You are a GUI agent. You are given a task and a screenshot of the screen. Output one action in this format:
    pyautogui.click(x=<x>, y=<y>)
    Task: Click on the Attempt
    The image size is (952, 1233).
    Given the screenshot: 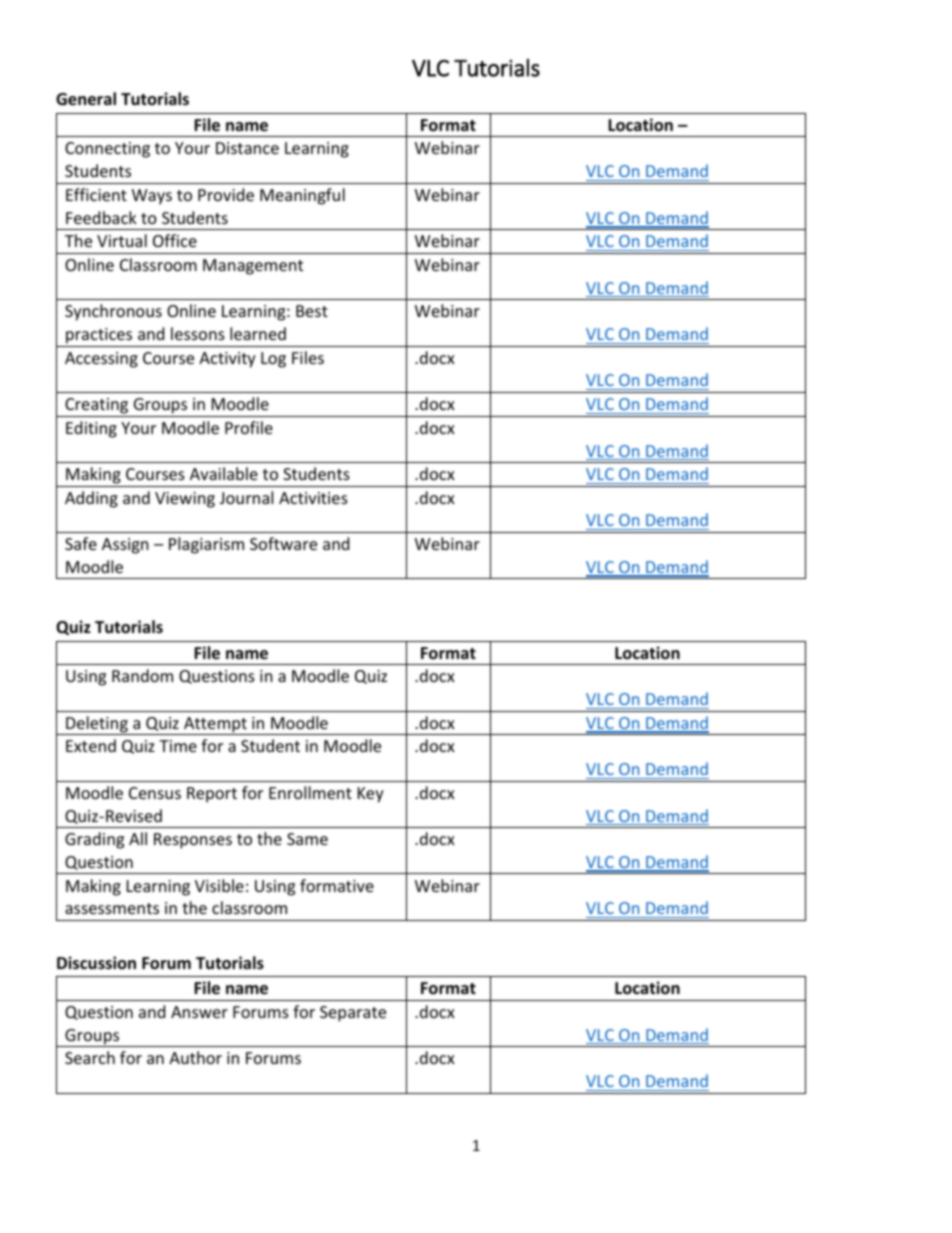 What is the action you would take?
    pyautogui.click(x=215, y=726)
